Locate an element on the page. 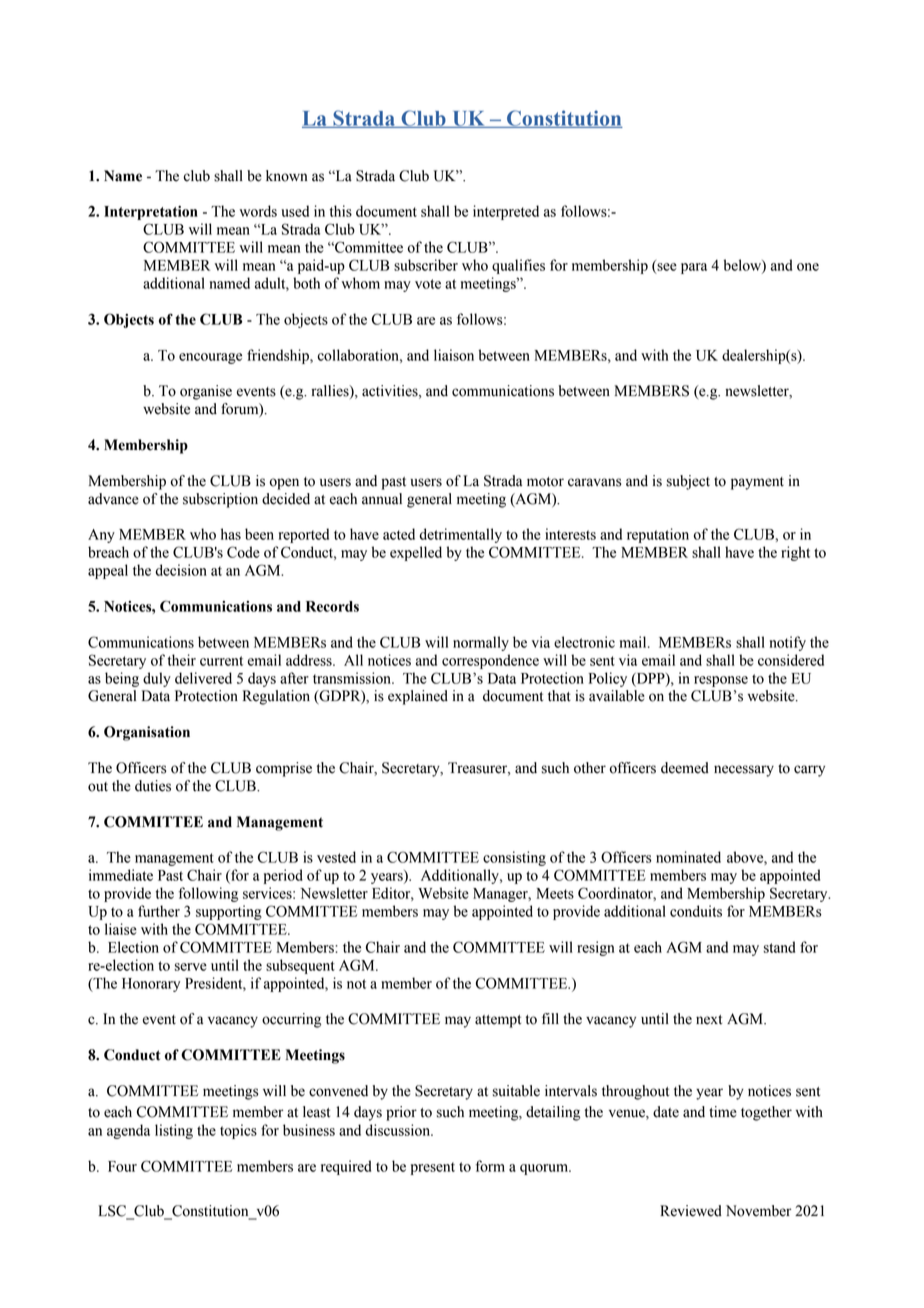  payment is located at coordinates (757, 483).
